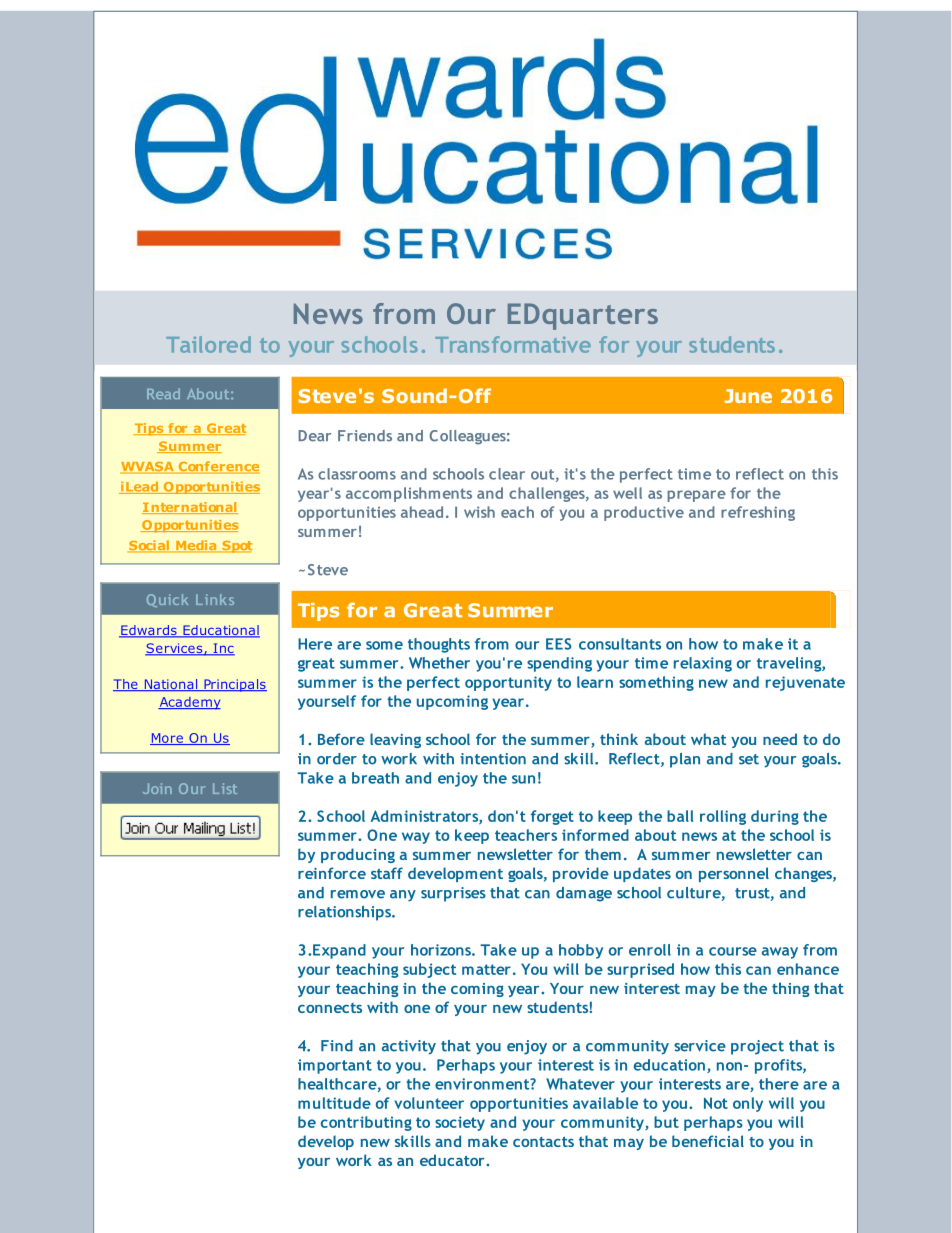 The height and width of the screenshot is (1233, 952). Describe the element at coordinates (708, 1141) in the screenshot. I see `beneficial` at that location.
